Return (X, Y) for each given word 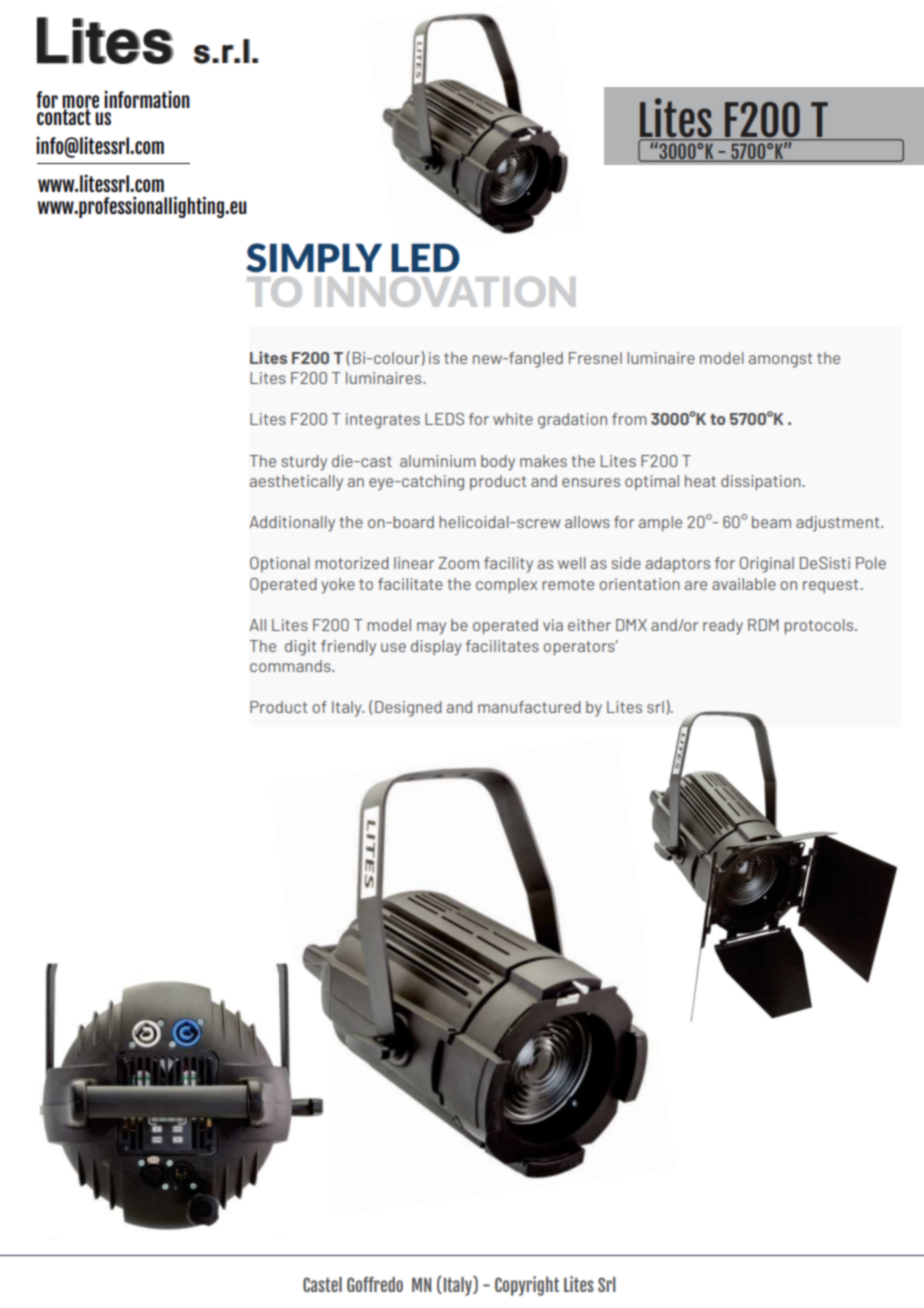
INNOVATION (445, 292)
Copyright (527, 1286)
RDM (763, 625)
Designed (408, 709)
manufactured (529, 707)
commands (291, 666)
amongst (780, 360)
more (80, 102)
